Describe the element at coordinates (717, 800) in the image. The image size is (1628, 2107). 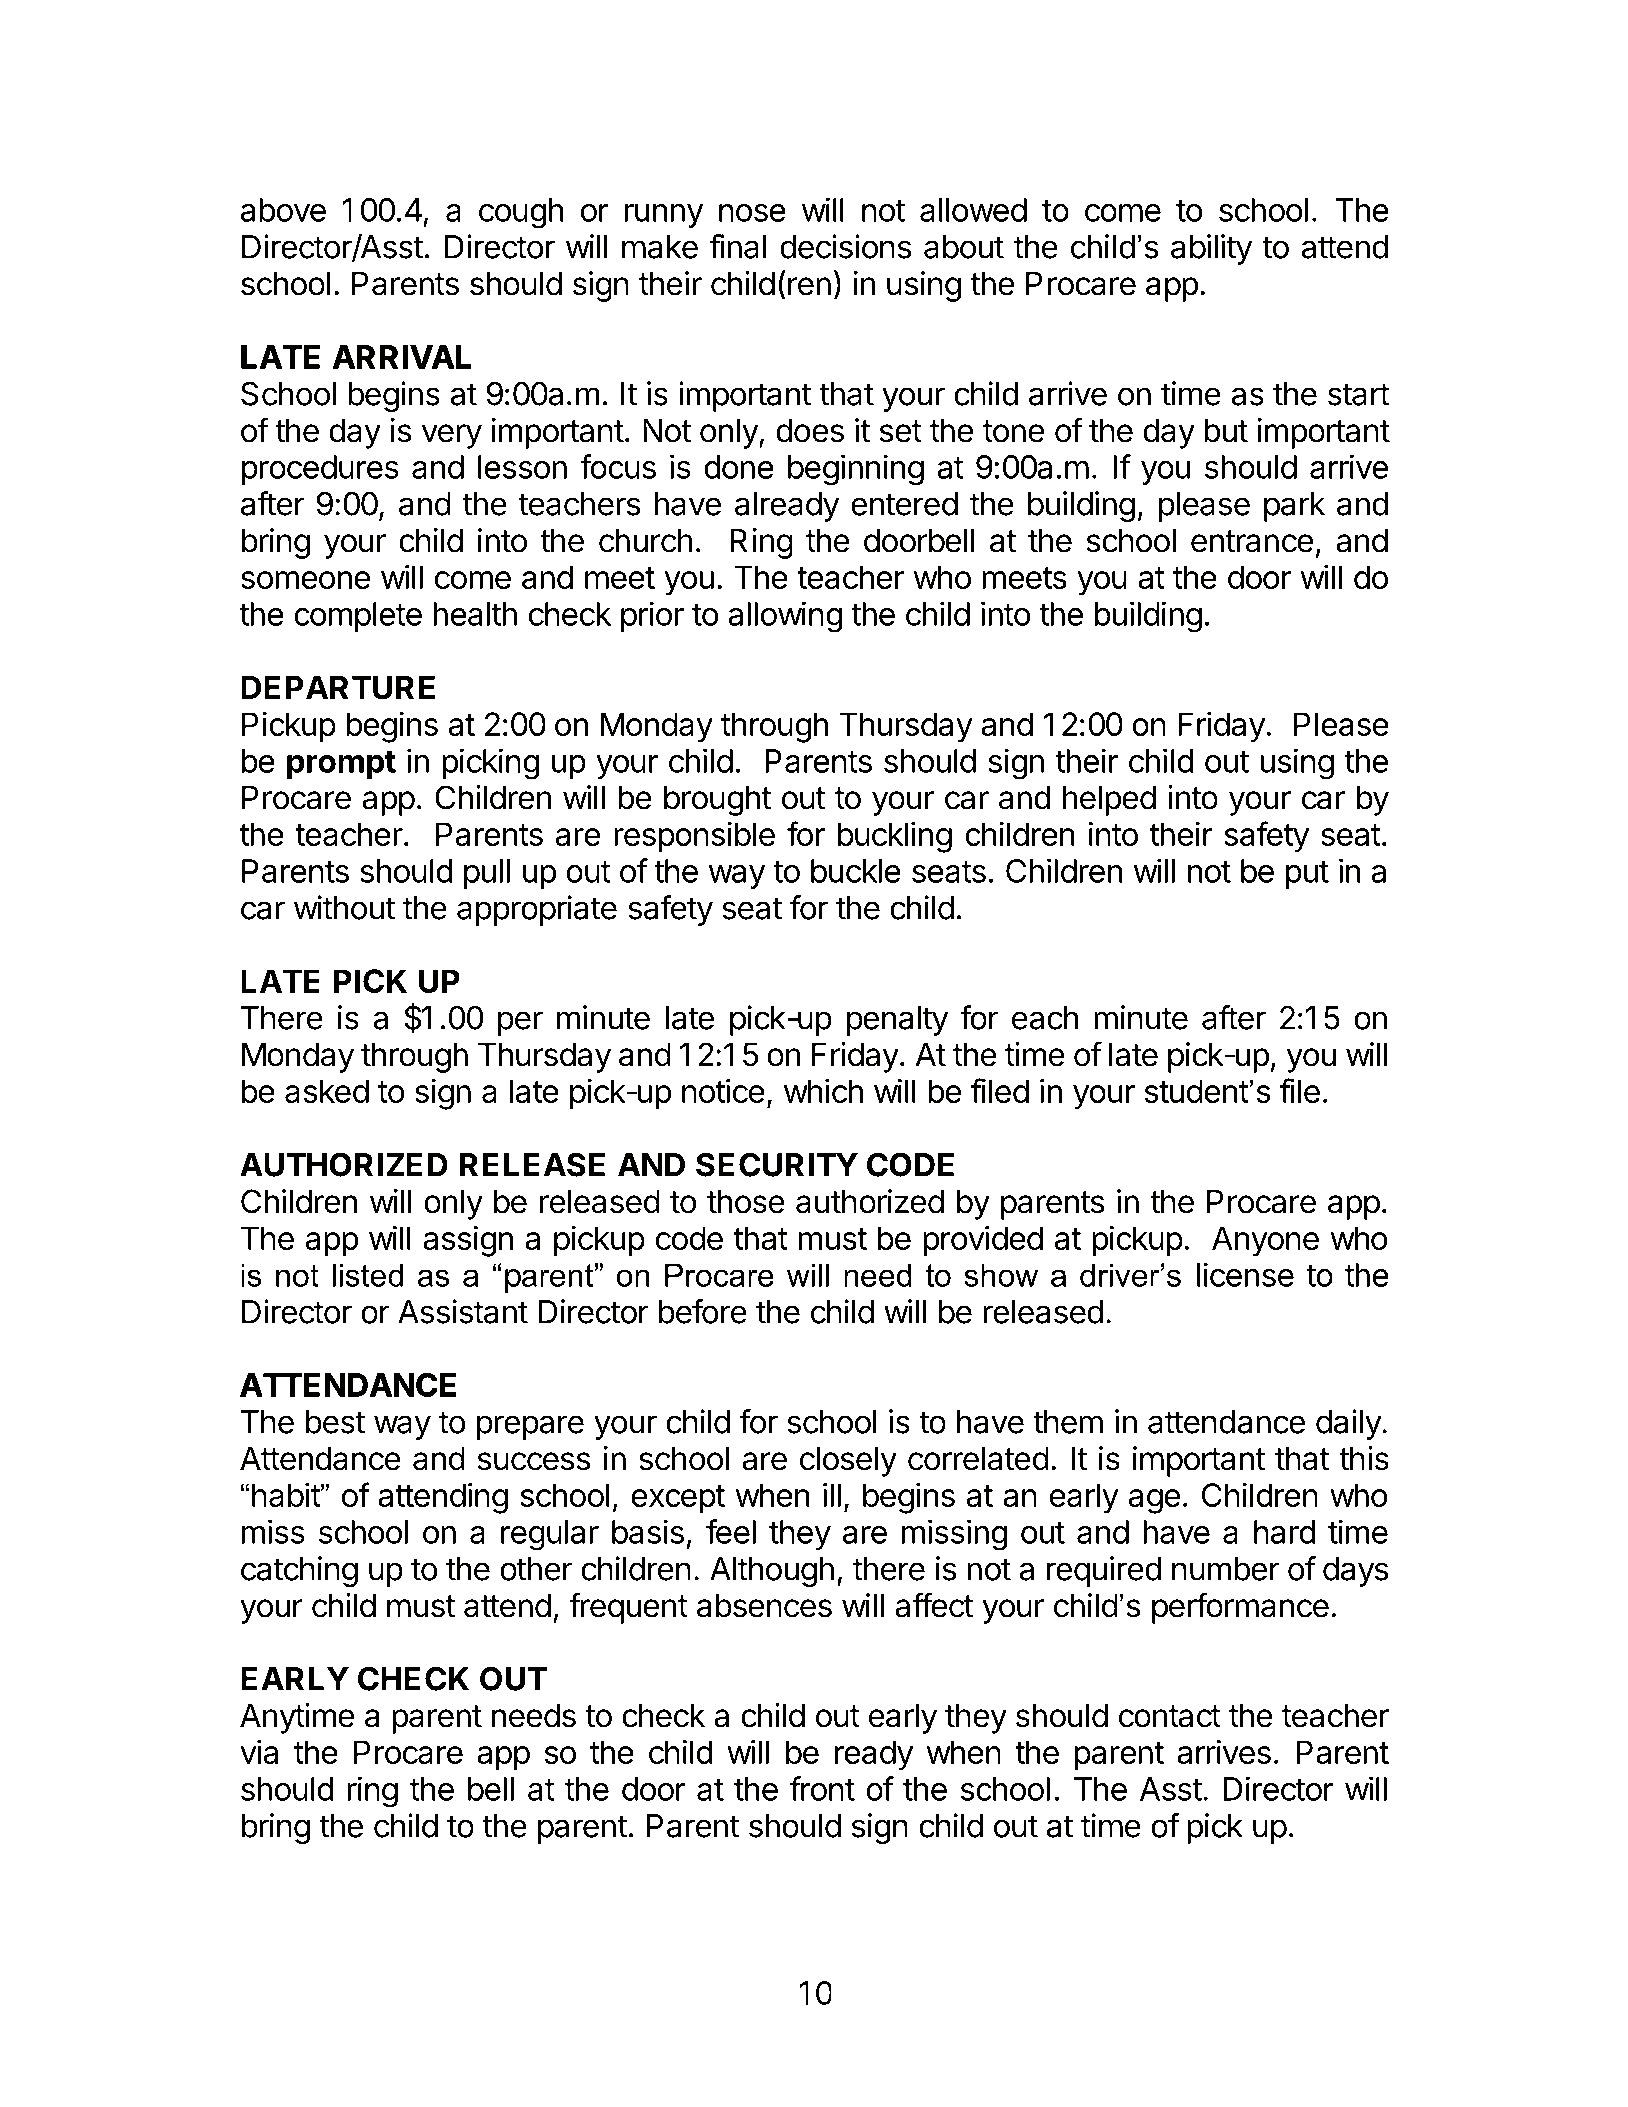
I see `brought` at that location.
